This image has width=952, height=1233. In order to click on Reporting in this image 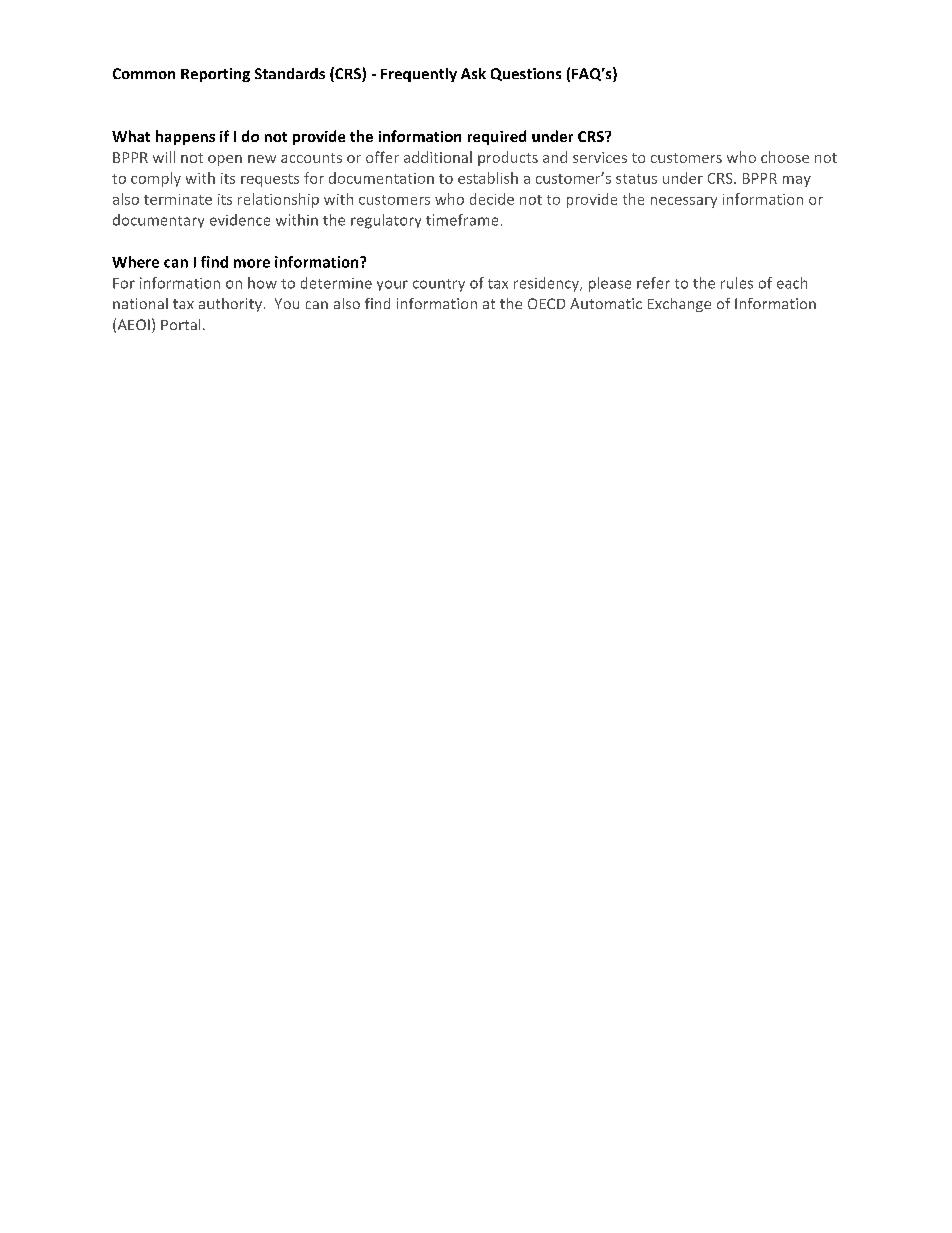, I will do `click(215, 75)`.
